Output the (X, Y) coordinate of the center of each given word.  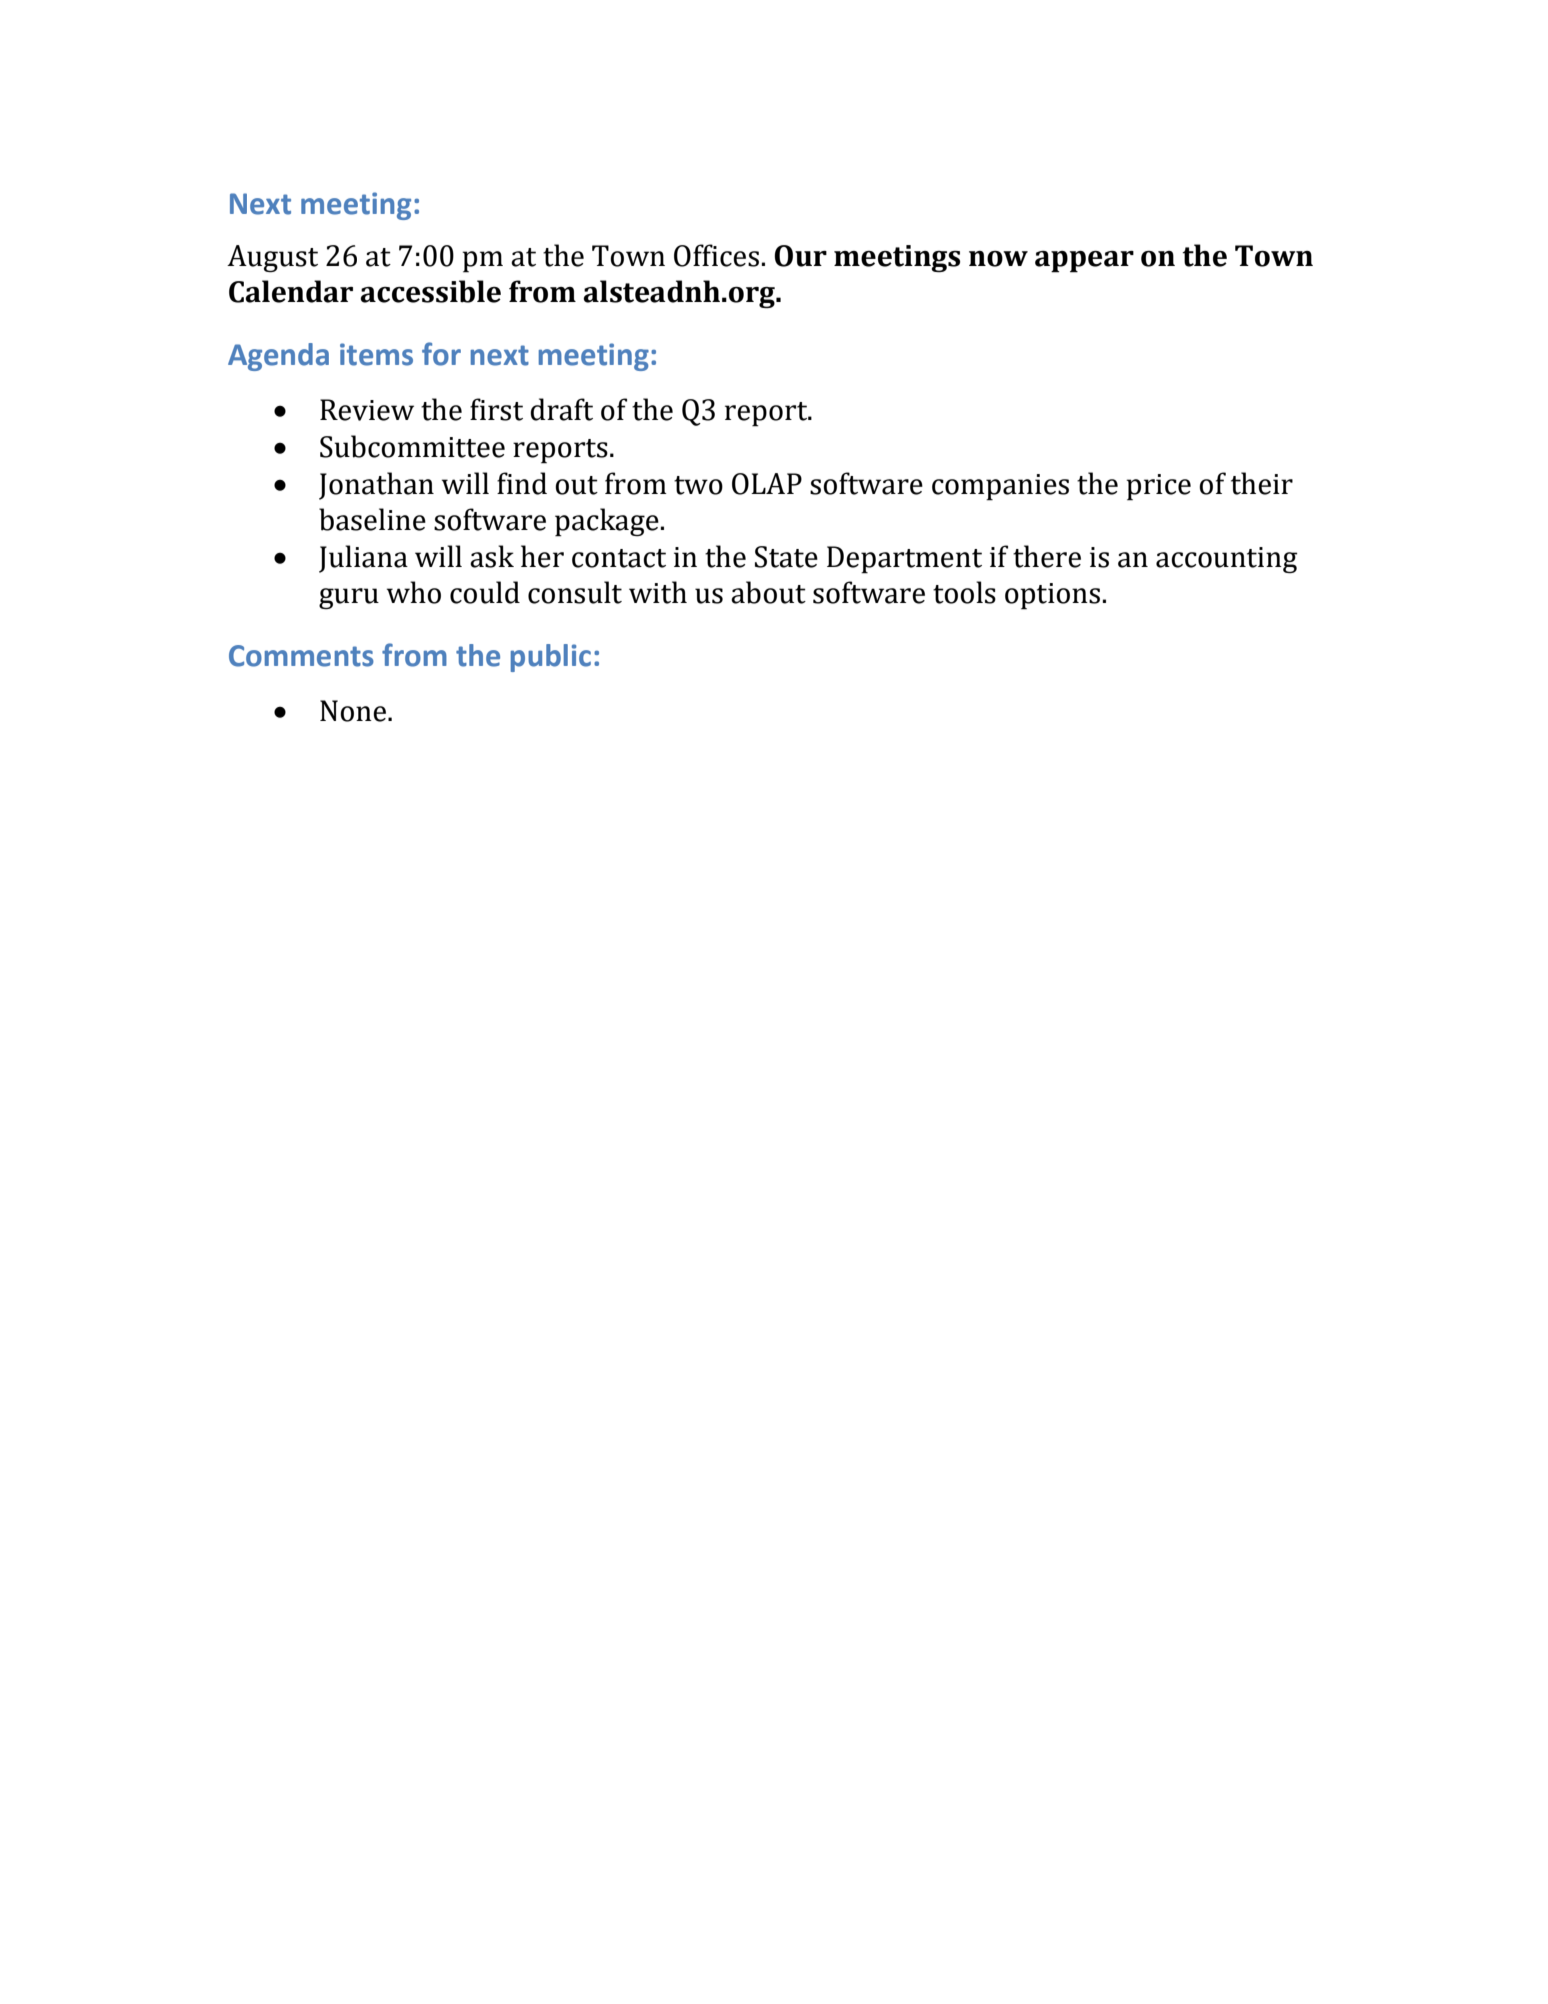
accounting (1227, 560)
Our (800, 256)
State (786, 557)
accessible (430, 291)
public (551, 658)
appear (1084, 262)
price (1158, 487)
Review (367, 410)
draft (561, 409)
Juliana (363, 559)
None (354, 711)
